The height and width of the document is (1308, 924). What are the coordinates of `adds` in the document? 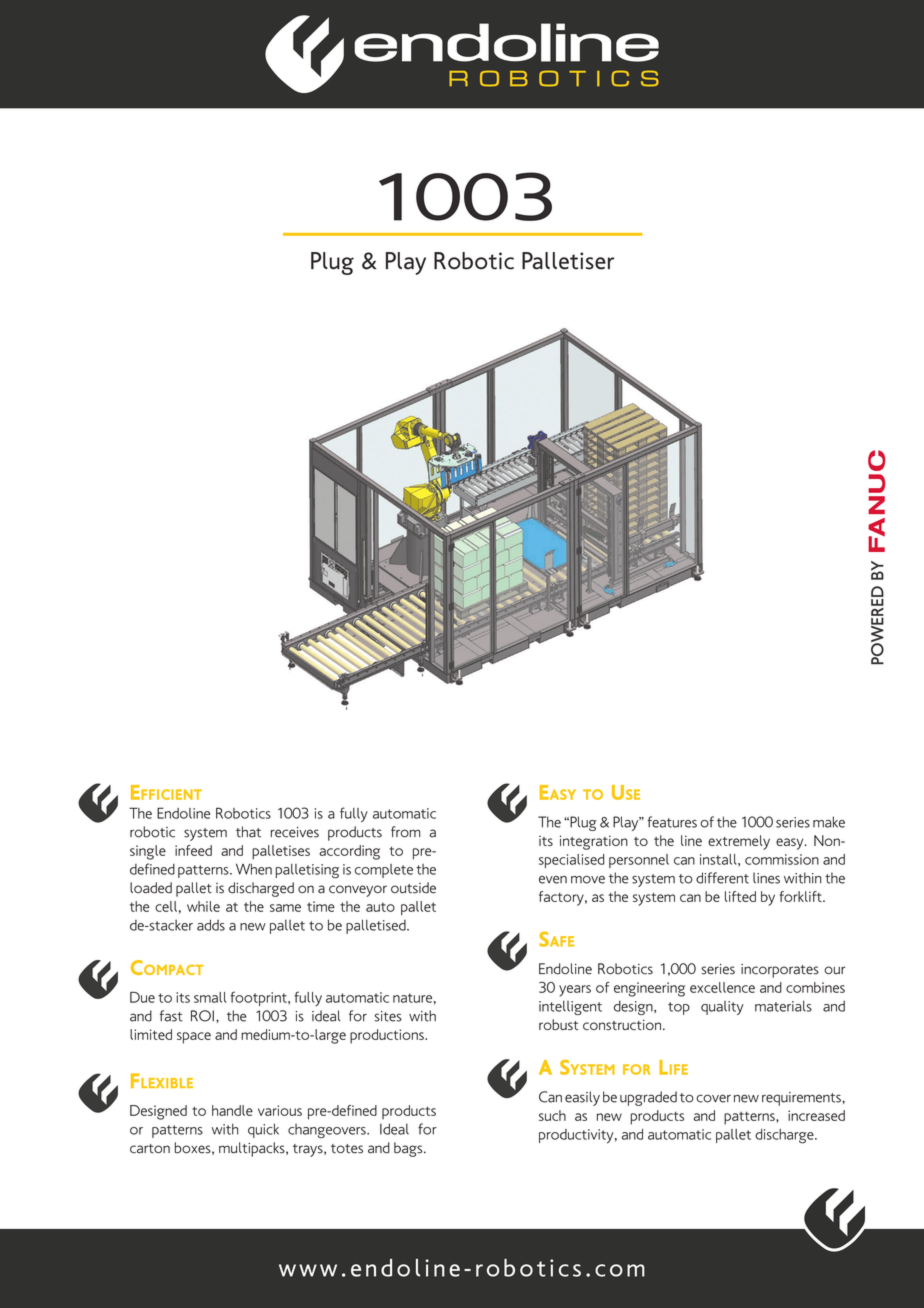 It's located at (211, 925).
